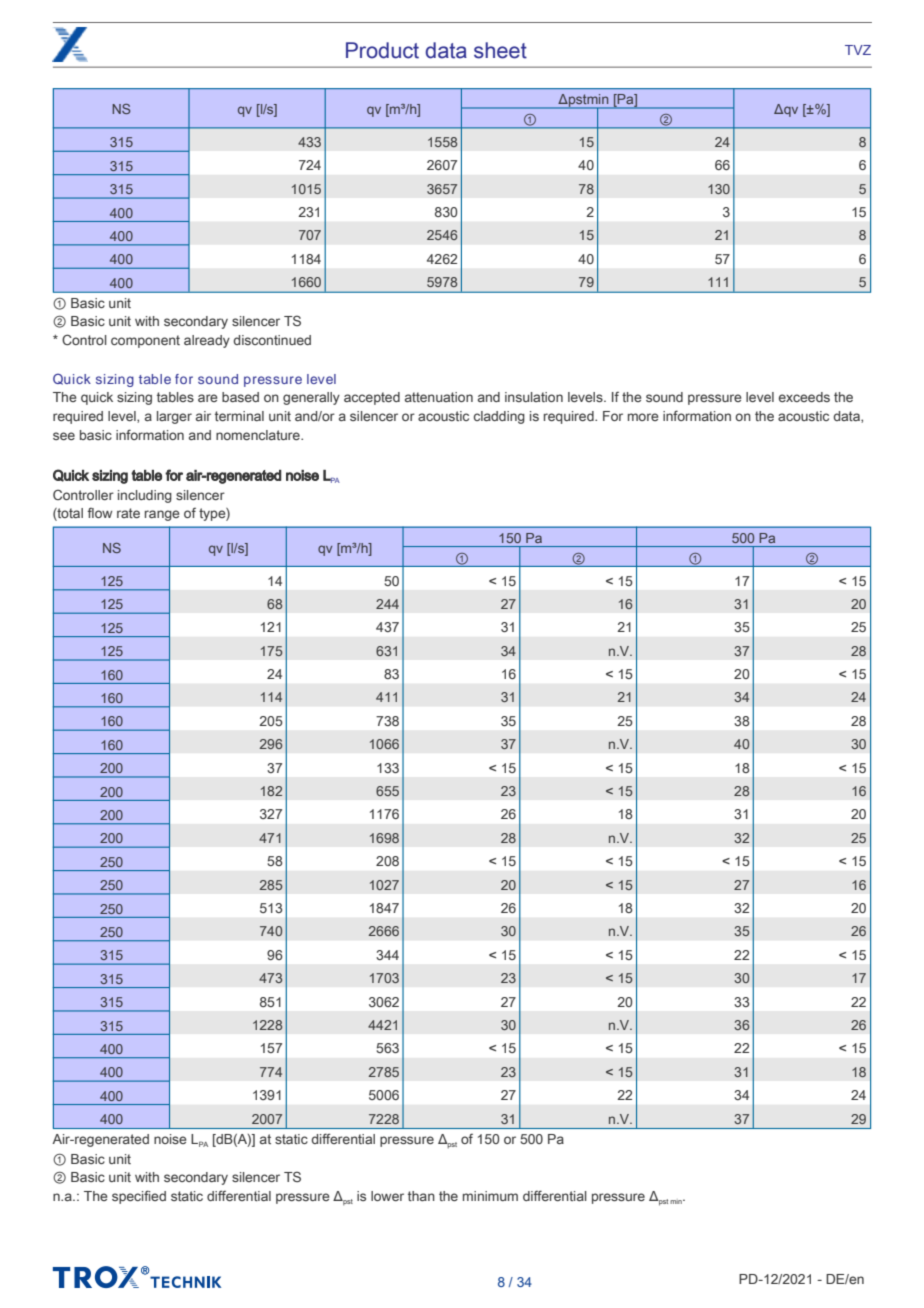  Describe the element at coordinates (162, 515) in the page. I see `range` at that location.
